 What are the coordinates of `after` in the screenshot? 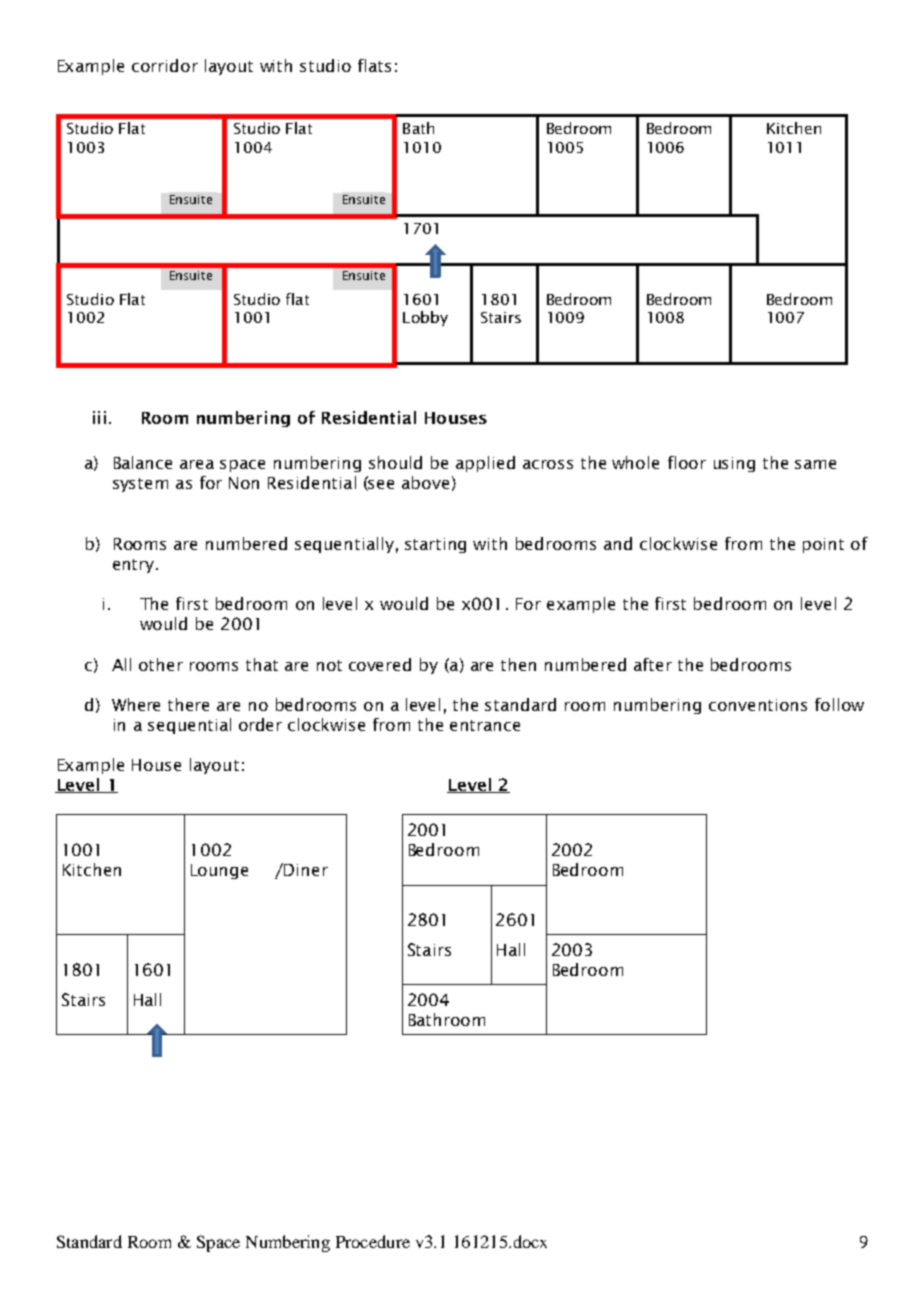 It's located at (653, 664).
